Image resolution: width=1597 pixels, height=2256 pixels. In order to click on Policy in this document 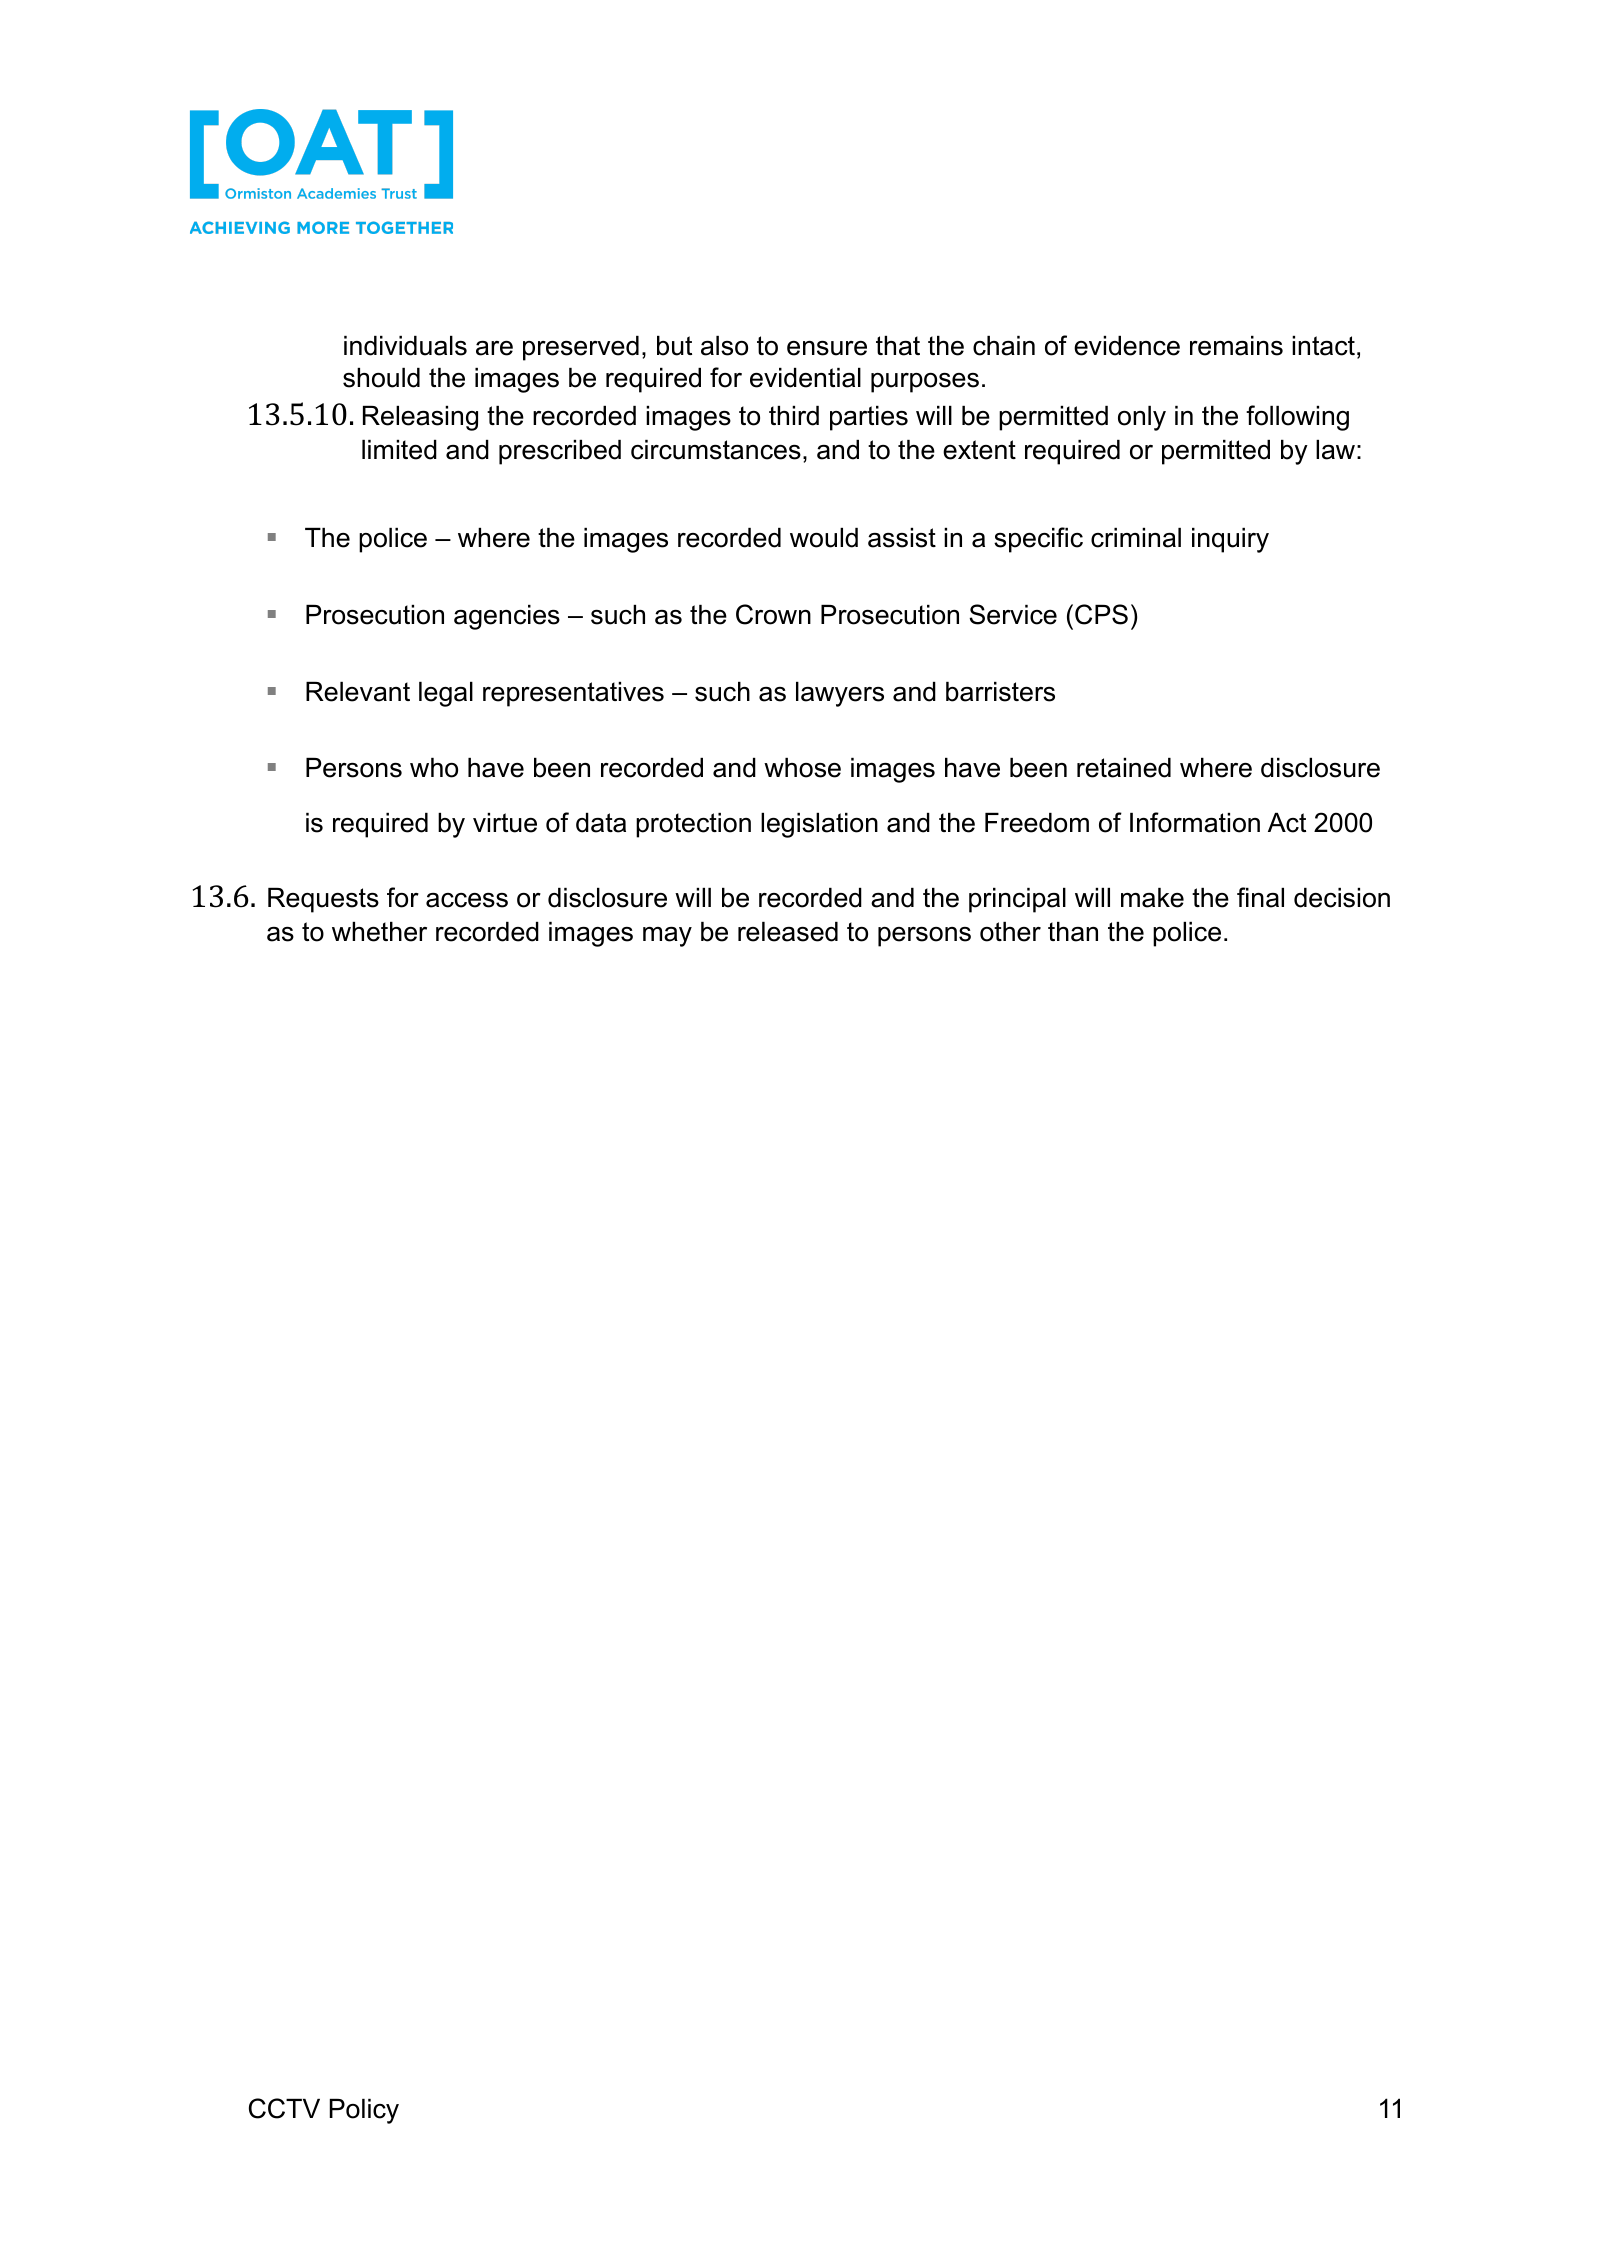, I will do `click(364, 2111)`.
